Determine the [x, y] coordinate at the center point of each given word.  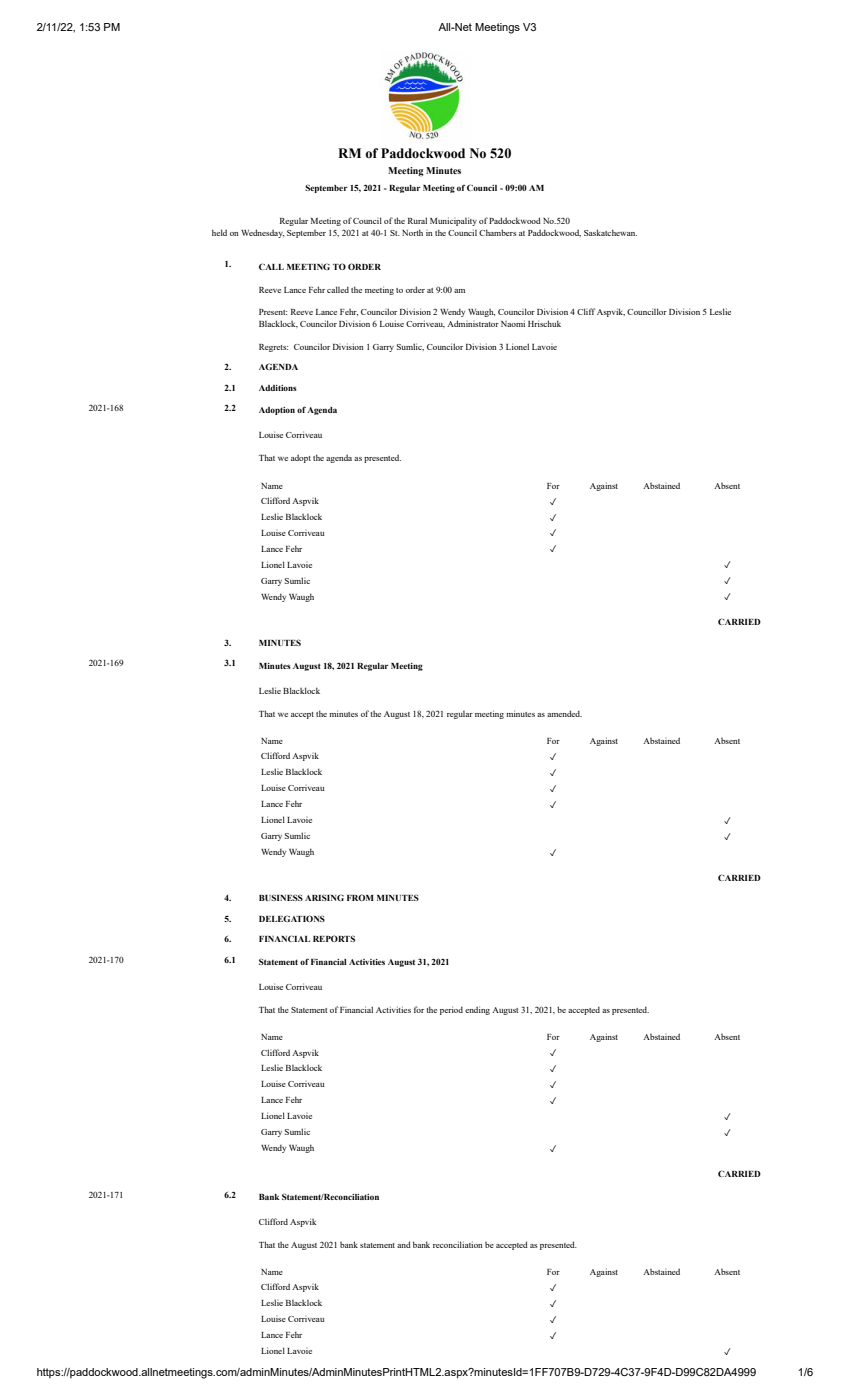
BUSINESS [281, 897]
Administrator [473, 323]
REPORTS [334, 938]
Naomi [513, 323]
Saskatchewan [610, 232]
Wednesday [262, 233]
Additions [278, 388]
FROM [360, 897]
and [404, 1244]
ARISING [324, 897]
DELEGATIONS [292, 918]
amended [564, 713]
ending [477, 1010]
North [412, 232]
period [451, 1010]
